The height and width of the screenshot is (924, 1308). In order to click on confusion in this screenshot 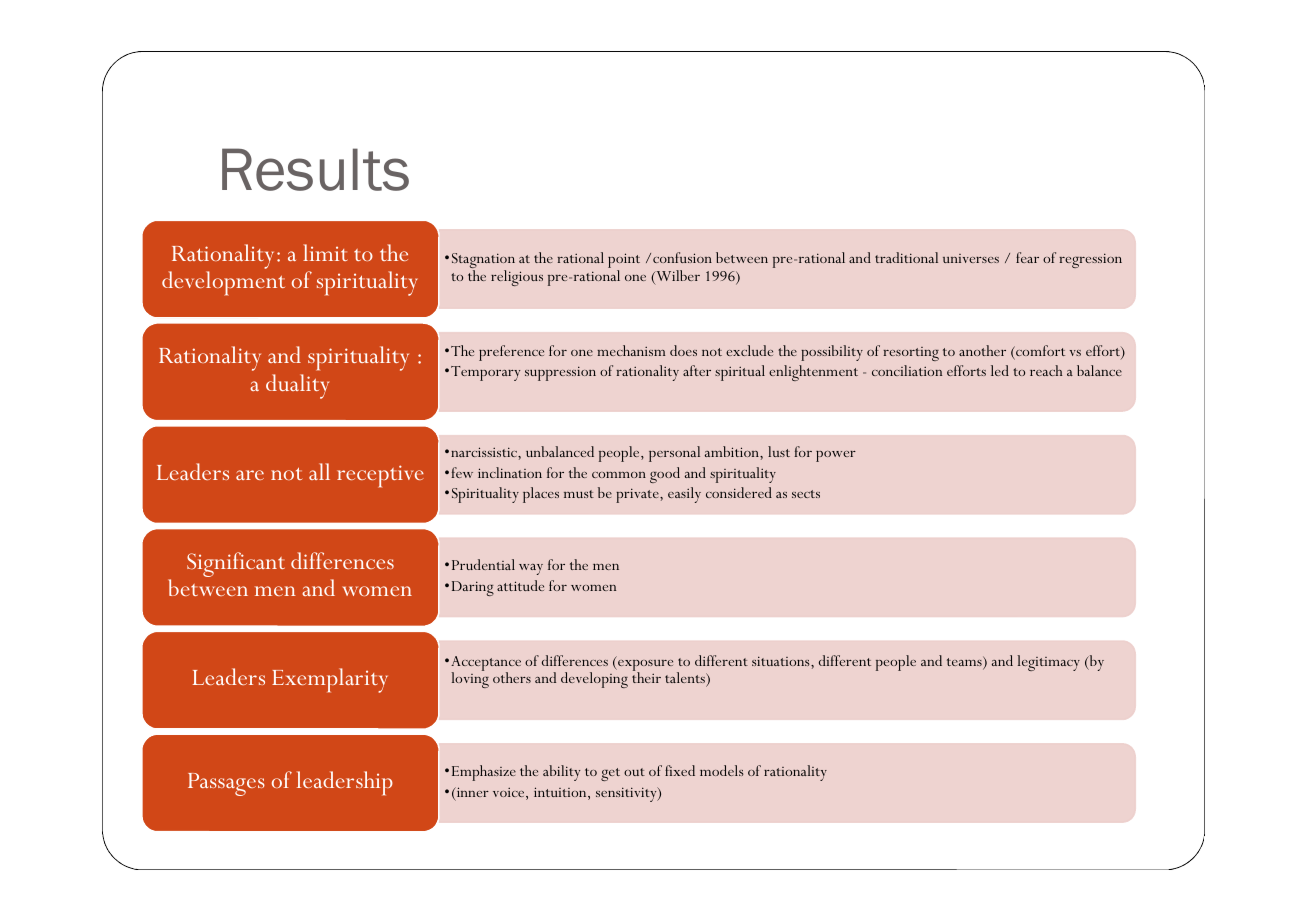, I will do `click(682, 257)`.
